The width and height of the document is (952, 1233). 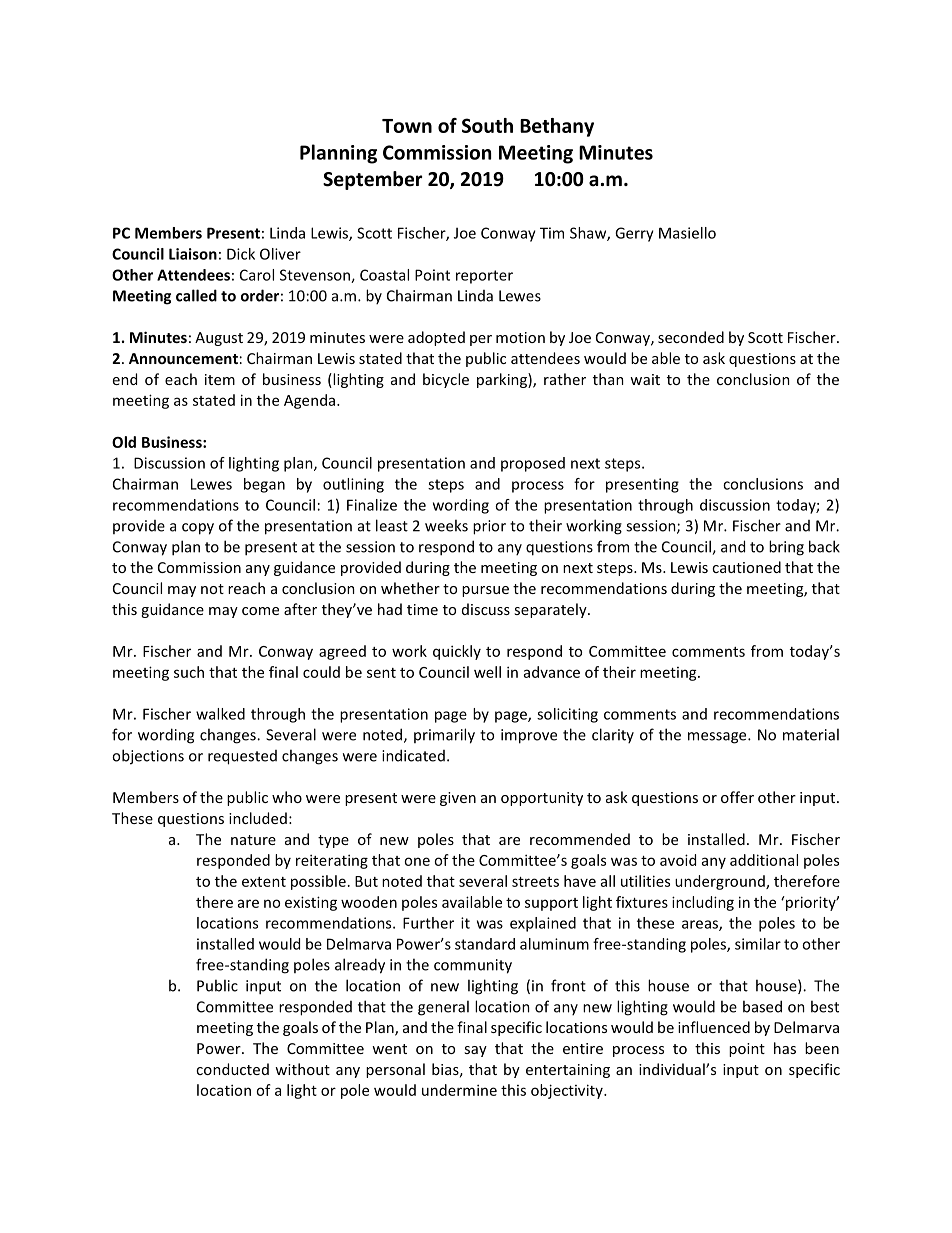 I want to click on Gerry, so click(x=634, y=234).
